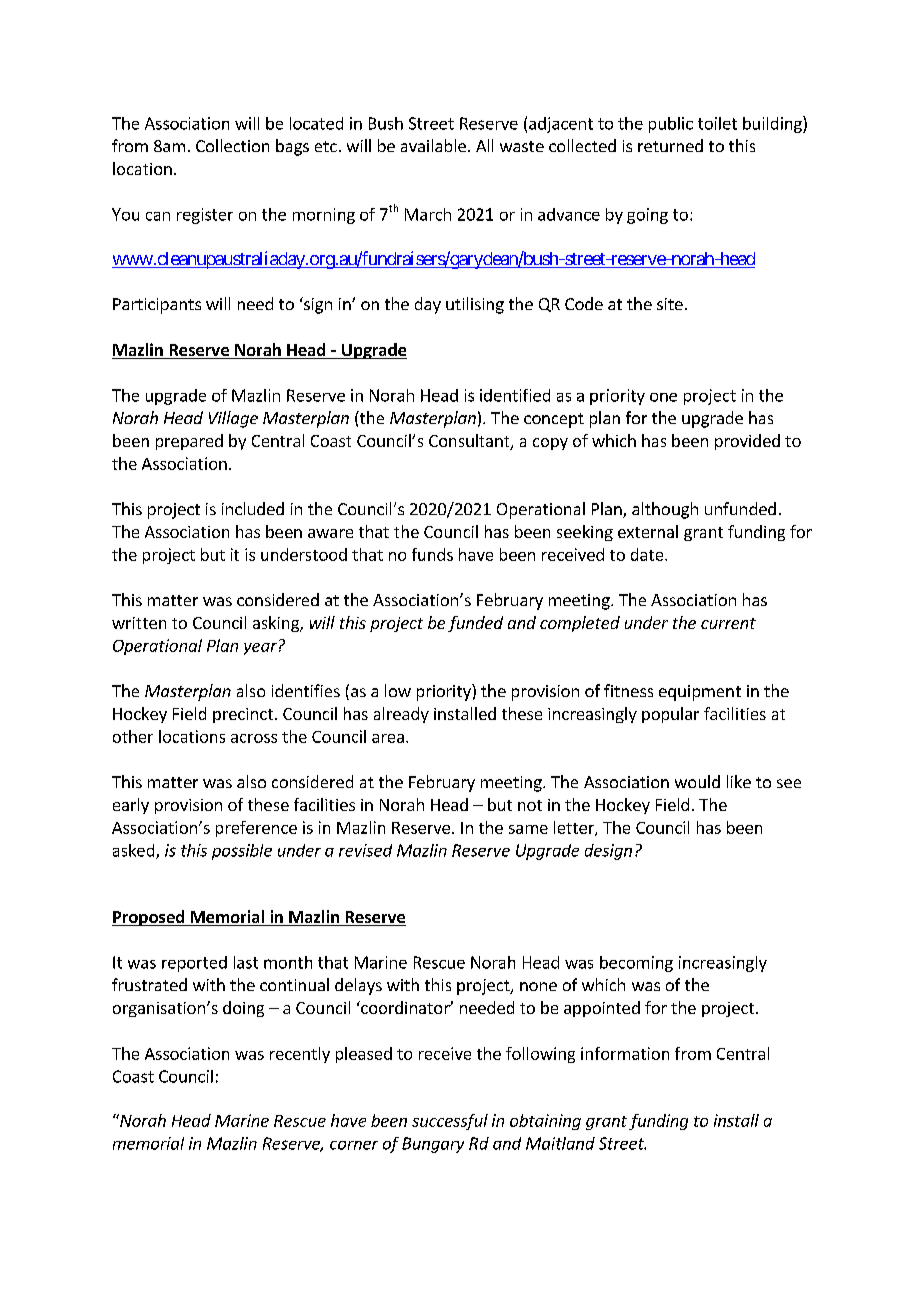  Describe the element at coordinates (625, 1053) in the screenshot. I see `information` at that location.
